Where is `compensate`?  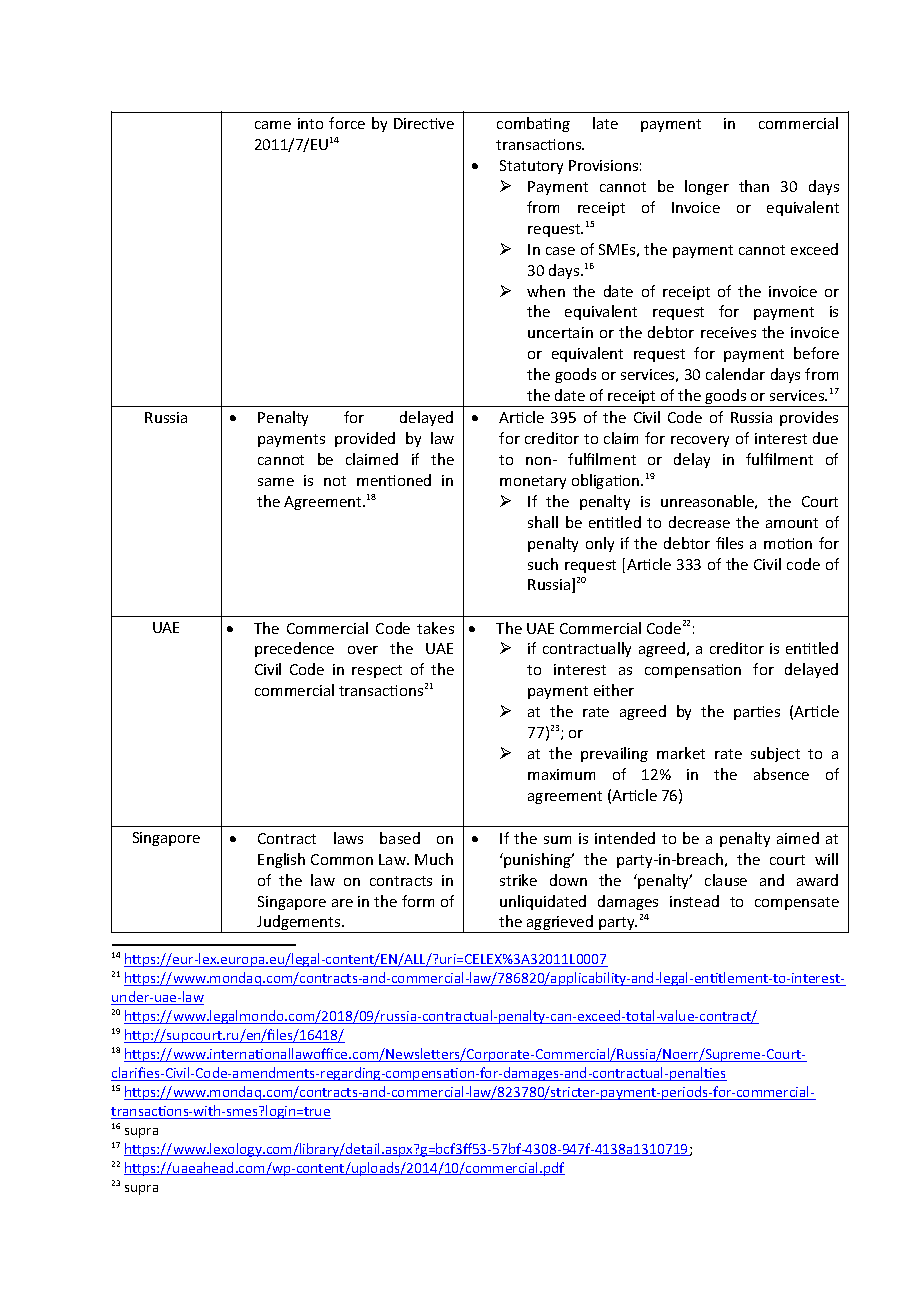
compensate is located at coordinates (797, 903).
